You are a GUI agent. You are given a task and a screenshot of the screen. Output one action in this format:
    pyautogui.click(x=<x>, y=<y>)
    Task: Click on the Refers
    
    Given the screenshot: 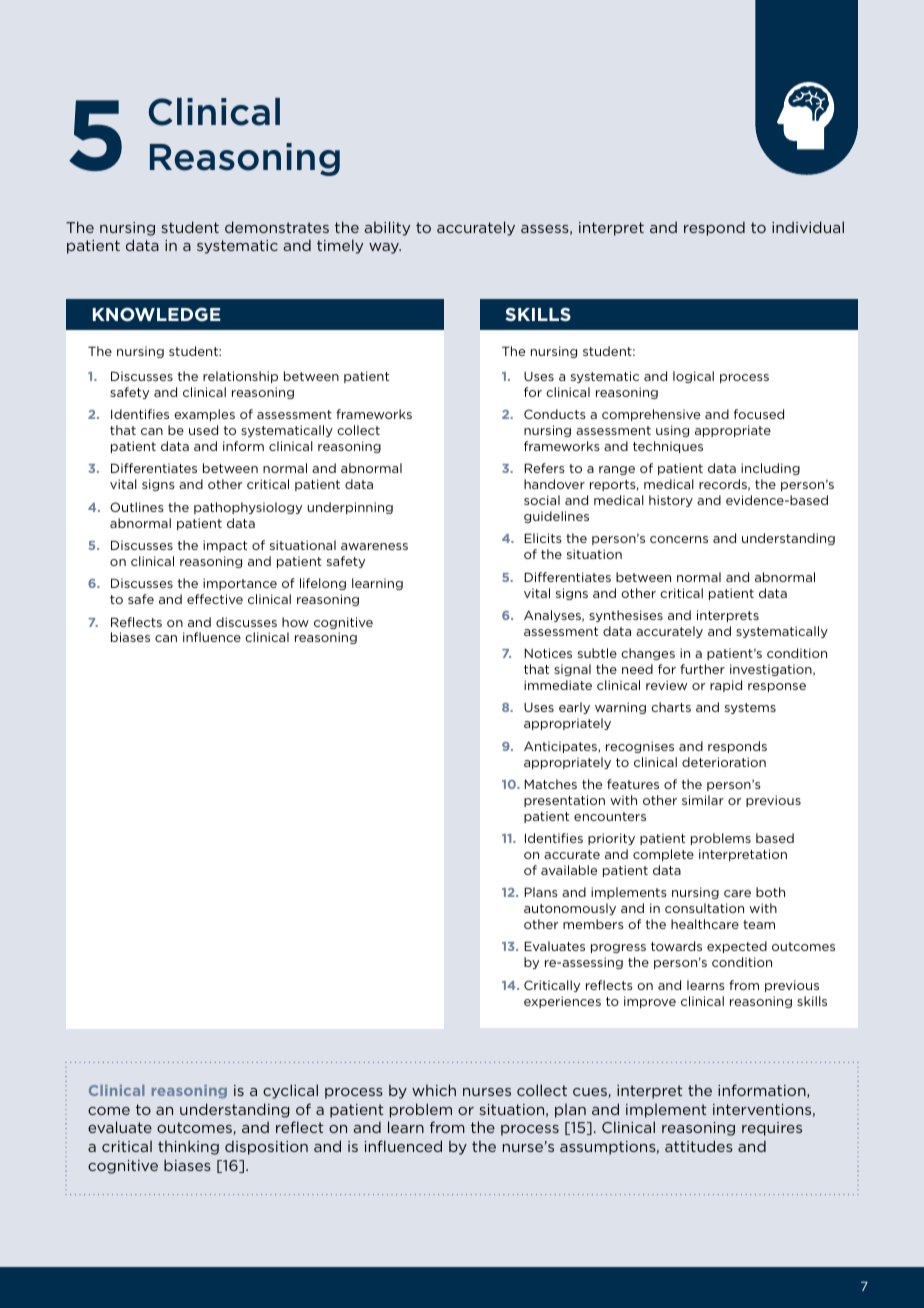 What is the action you would take?
    pyautogui.click(x=544, y=468)
